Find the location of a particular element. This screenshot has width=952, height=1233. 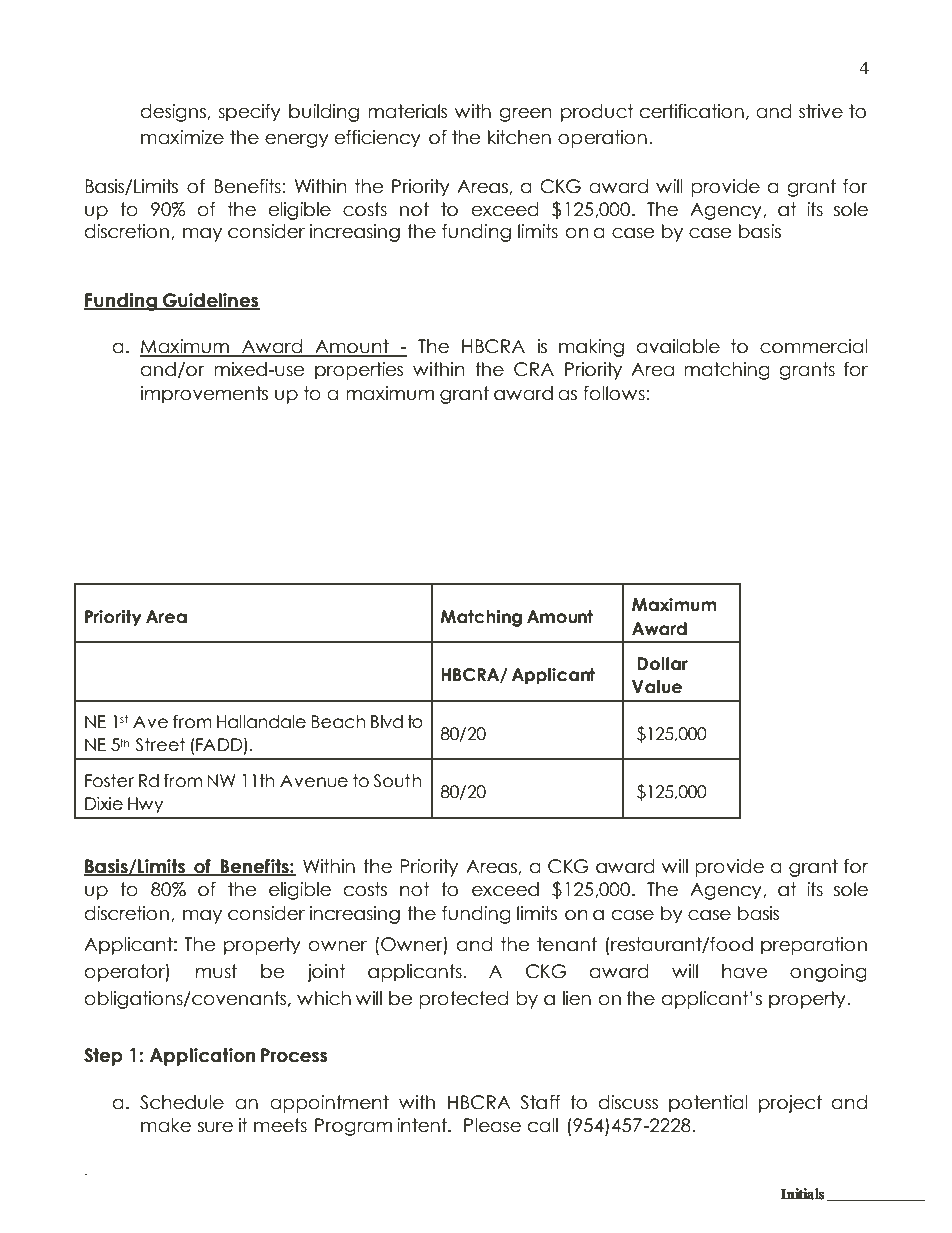

maximize is located at coordinates (182, 137).
